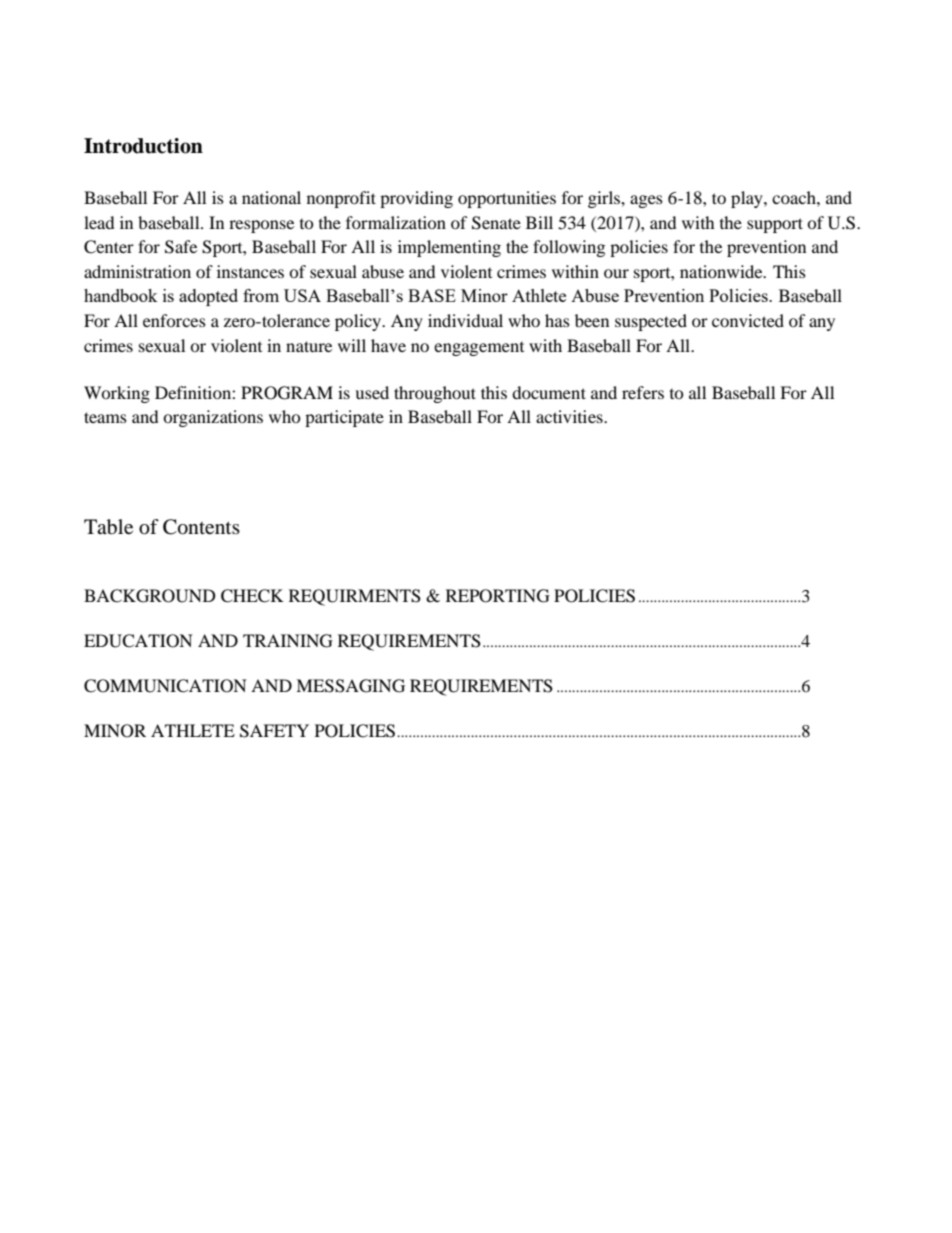  What do you see at coordinates (748, 199) in the screenshot?
I see `play` at bounding box center [748, 199].
